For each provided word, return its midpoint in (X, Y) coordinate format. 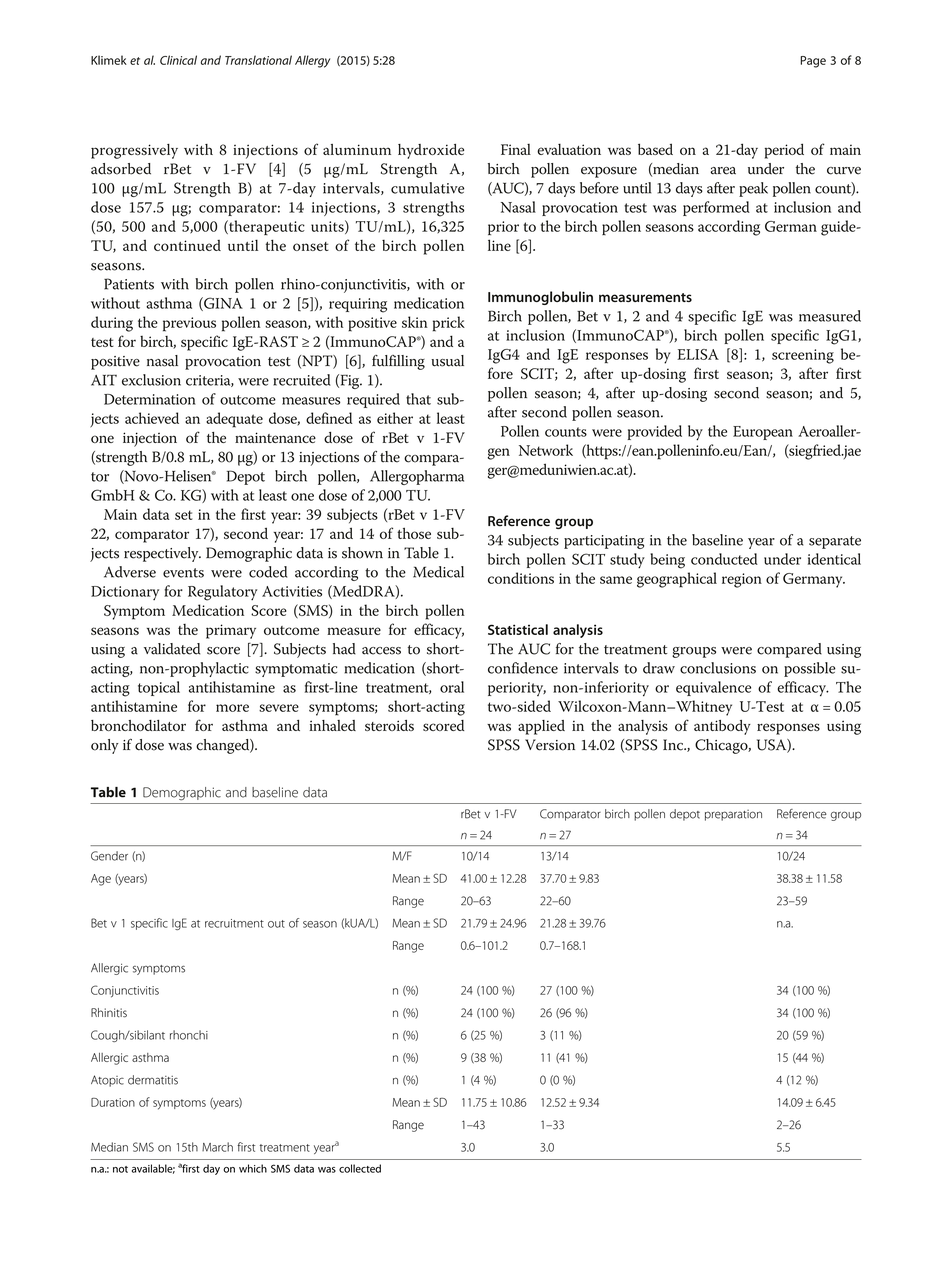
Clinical (178, 60)
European (763, 433)
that (418, 399)
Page (813, 62)
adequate (234, 420)
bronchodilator (138, 725)
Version (550, 745)
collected (360, 1168)
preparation (733, 815)
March (217, 1147)
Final (516, 149)
